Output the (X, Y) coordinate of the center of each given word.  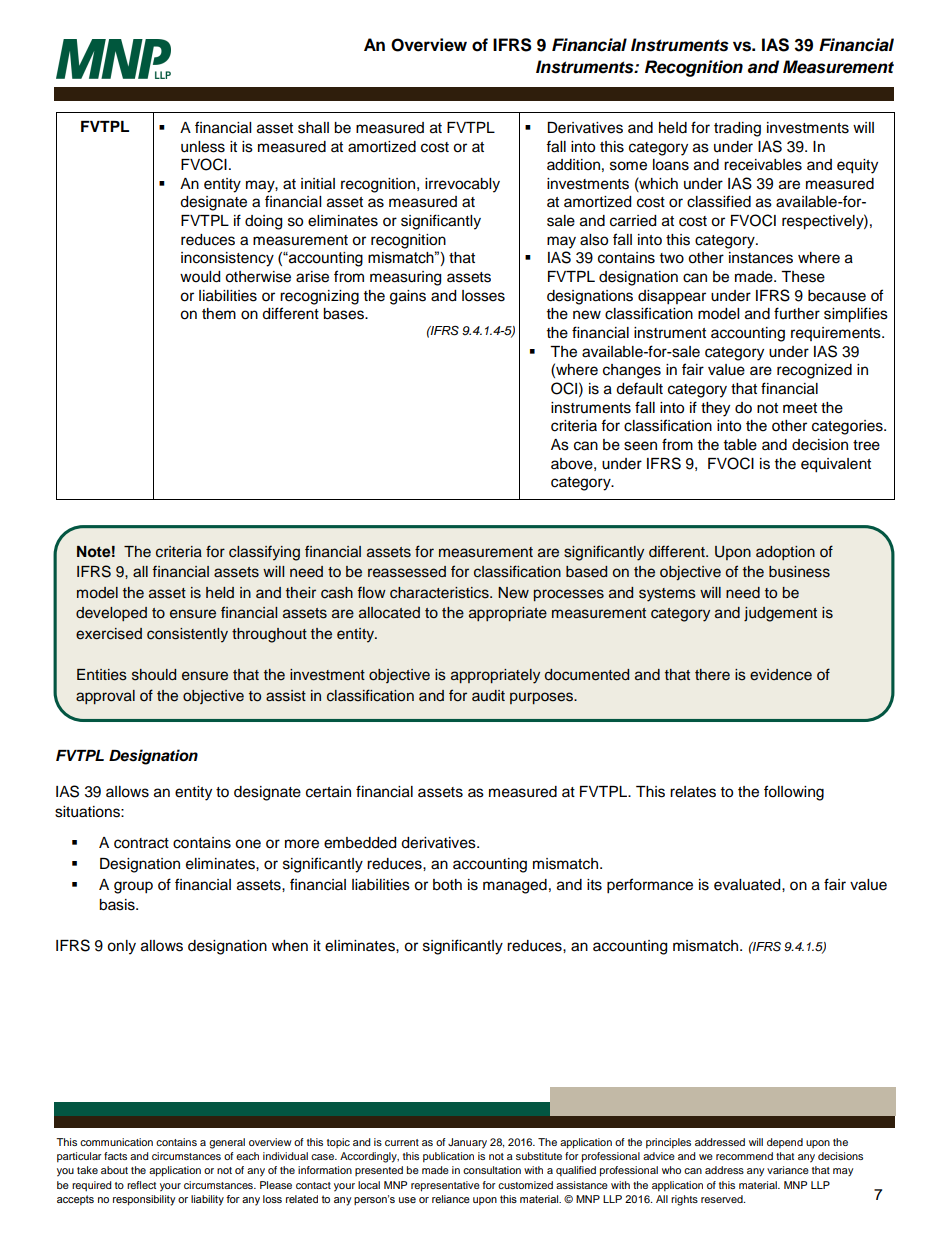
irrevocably (462, 185)
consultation (492, 1170)
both (447, 885)
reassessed (407, 572)
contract (141, 843)
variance (788, 1170)
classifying (264, 553)
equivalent (836, 465)
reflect (141, 1185)
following (794, 793)
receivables (763, 165)
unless (203, 147)
